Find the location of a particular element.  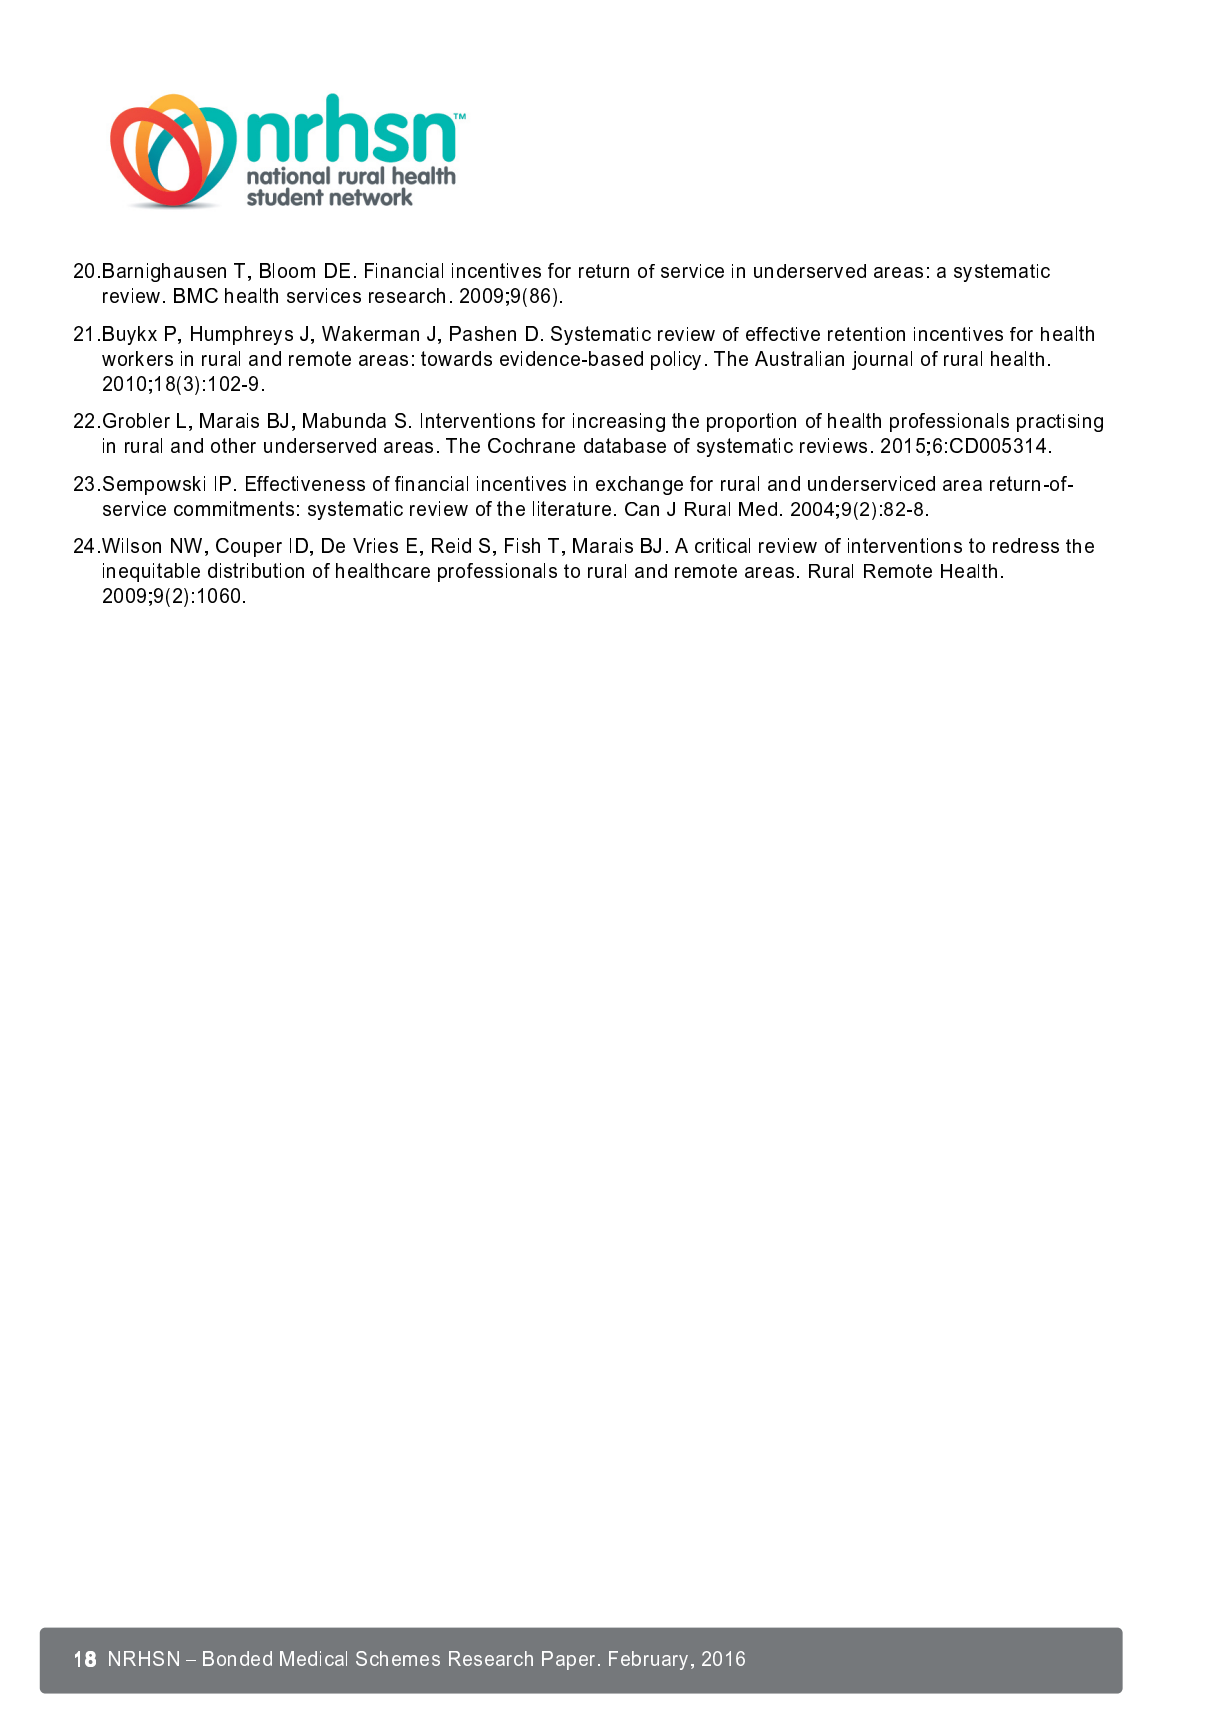

Humphreys is located at coordinates (242, 335).
